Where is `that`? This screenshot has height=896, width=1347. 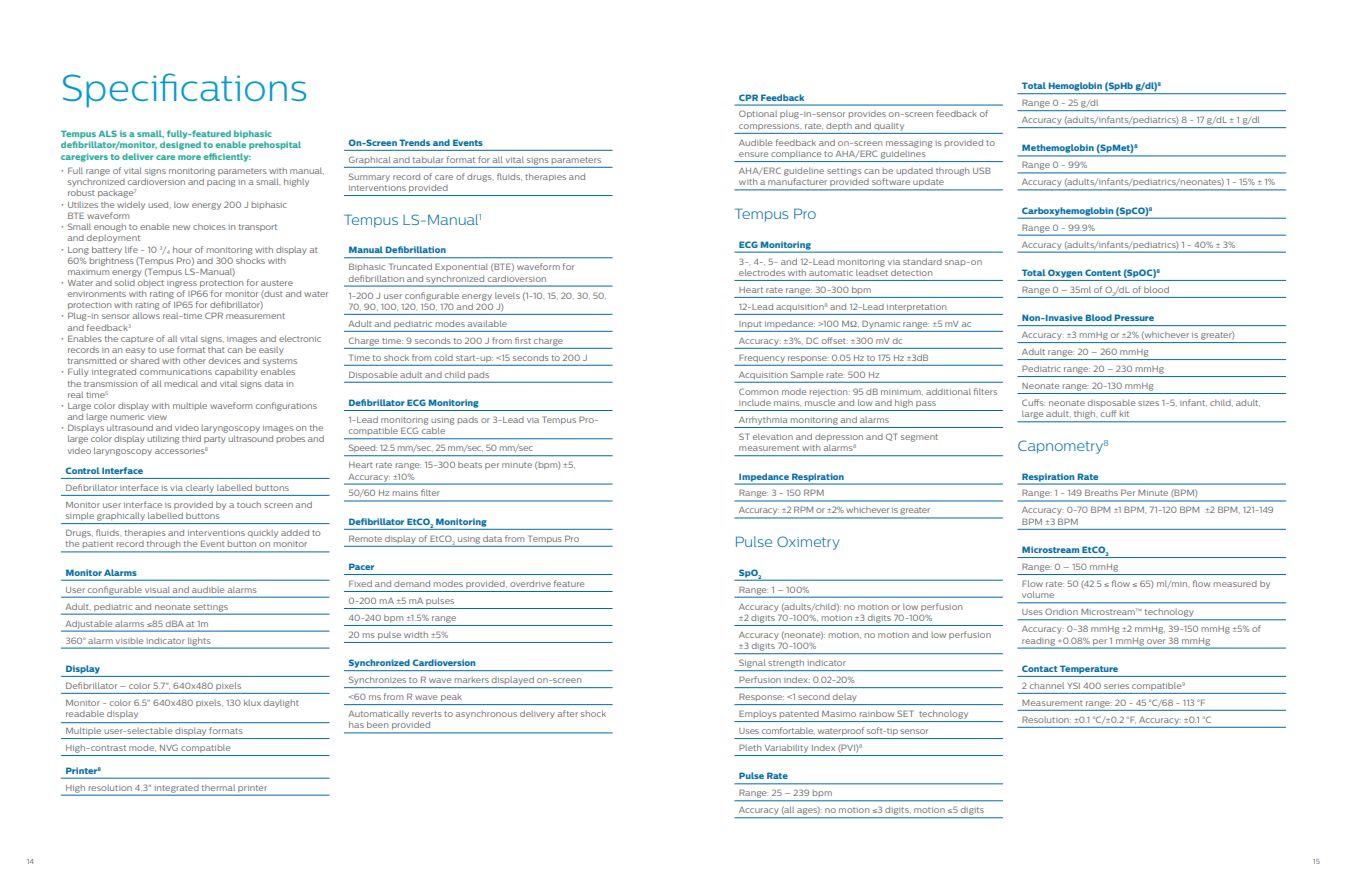 that is located at coordinates (216, 350).
